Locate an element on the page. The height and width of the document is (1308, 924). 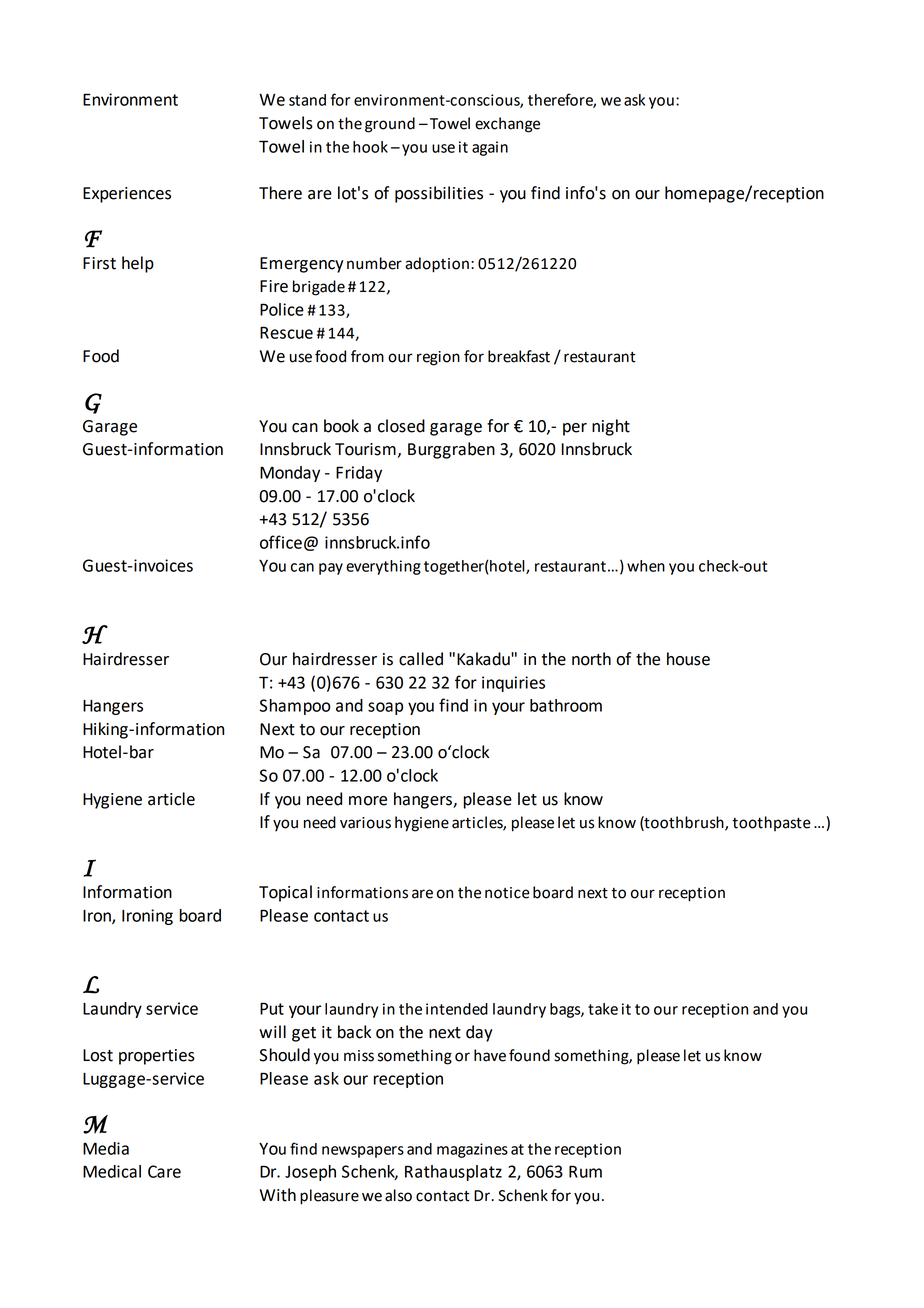
Care is located at coordinates (164, 1171).
